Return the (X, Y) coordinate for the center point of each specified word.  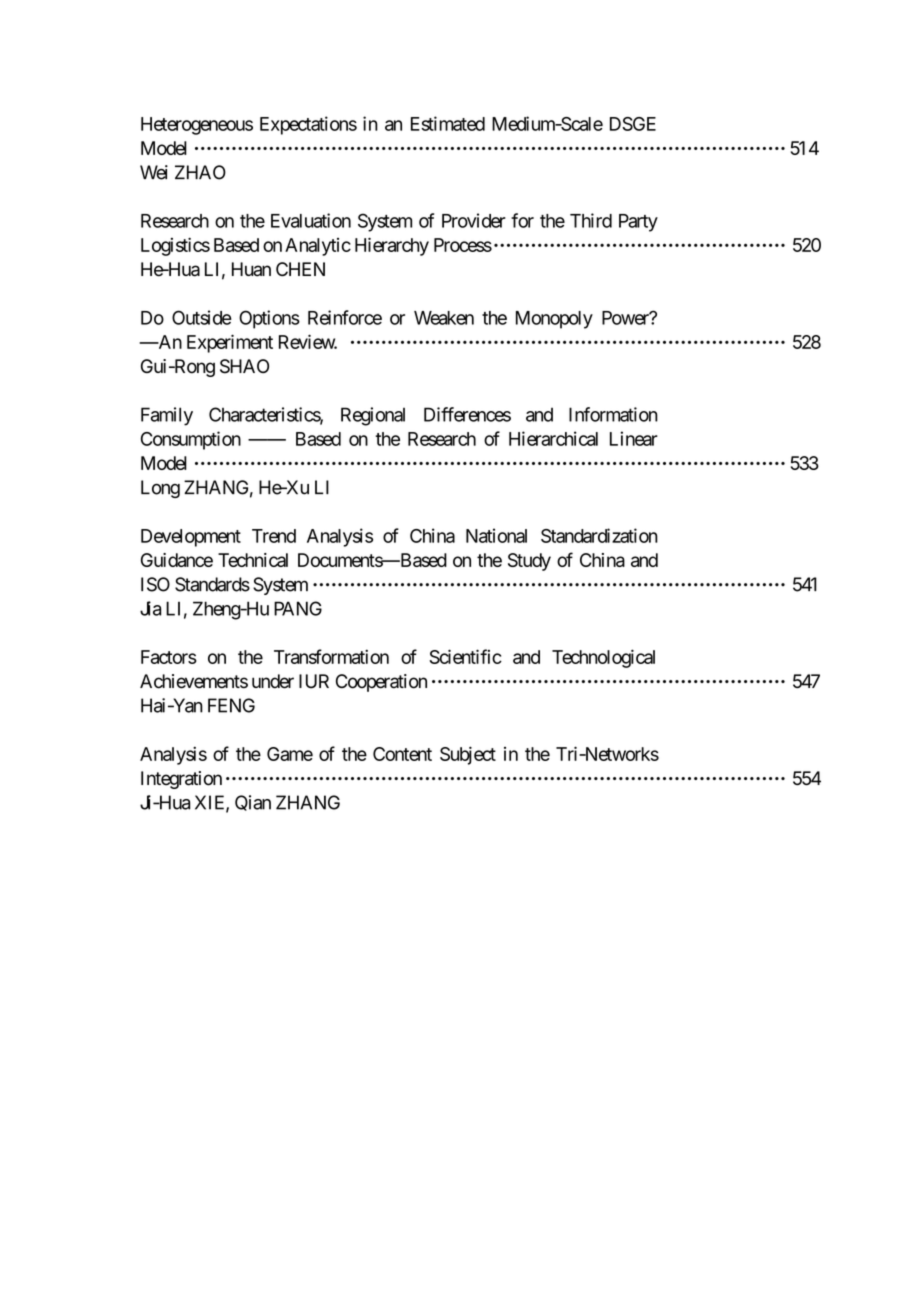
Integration (181, 780)
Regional (373, 416)
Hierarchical (553, 438)
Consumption (191, 440)
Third (591, 220)
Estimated (448, 123)
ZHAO (200, 172)
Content (402, 754)
